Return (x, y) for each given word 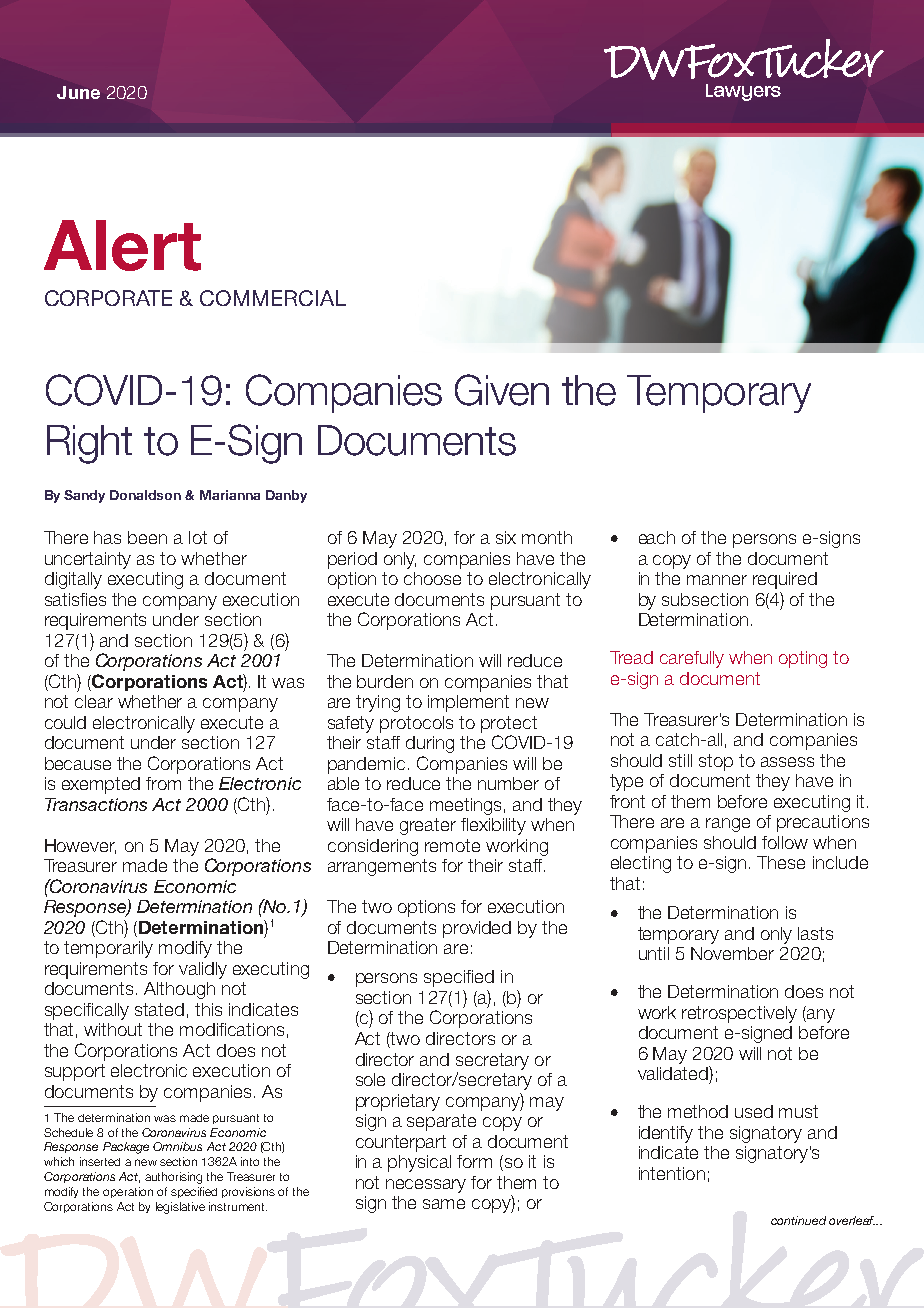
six (506, 537)
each (657, 537)
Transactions (96, 804)
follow (785, 842)
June (78, 92)
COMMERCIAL (273, 298)
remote (452, 845)
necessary (426, 1186)
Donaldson (145, 495)
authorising (173, 1178)
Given (502, 390)
